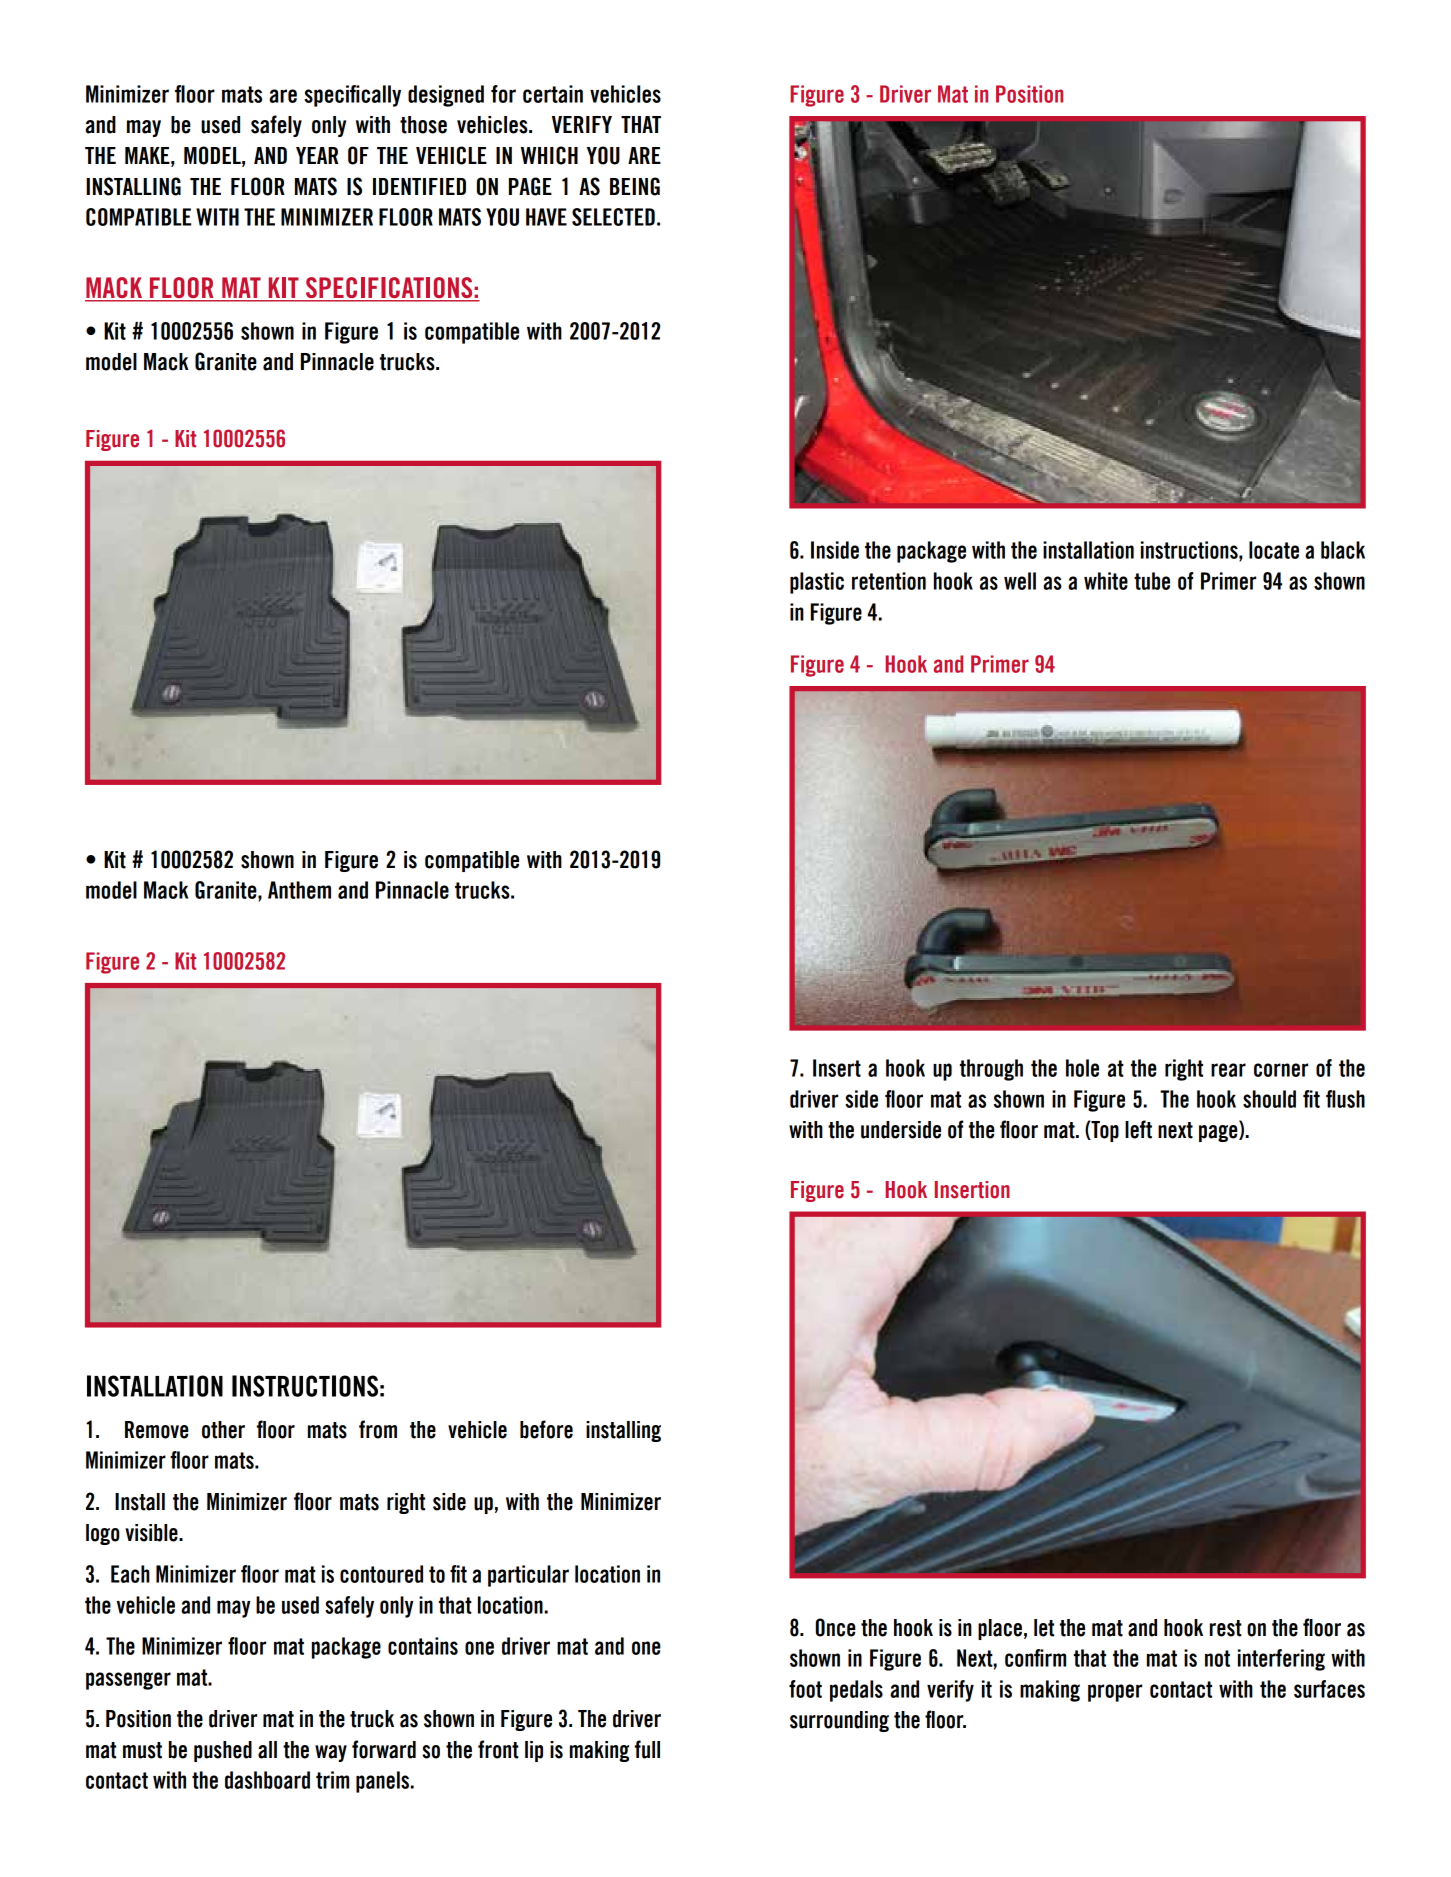 The image size is (1451, 1877). Describe the element at coordinates (1228, 1070) in the image. I see `rear` at that location.
